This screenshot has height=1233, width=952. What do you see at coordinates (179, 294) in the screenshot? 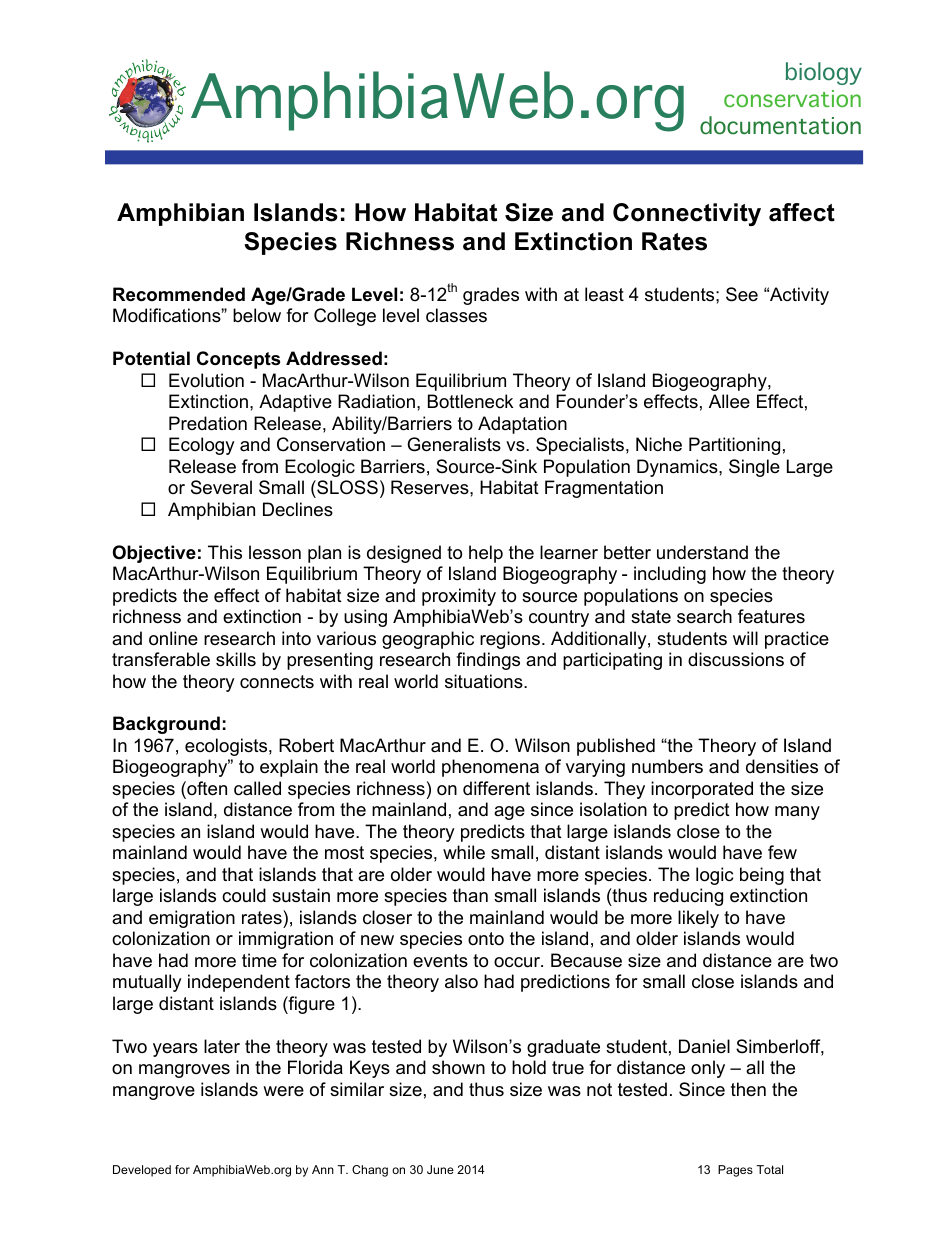
I see `Recommended` at bounding box center [179, 294].
